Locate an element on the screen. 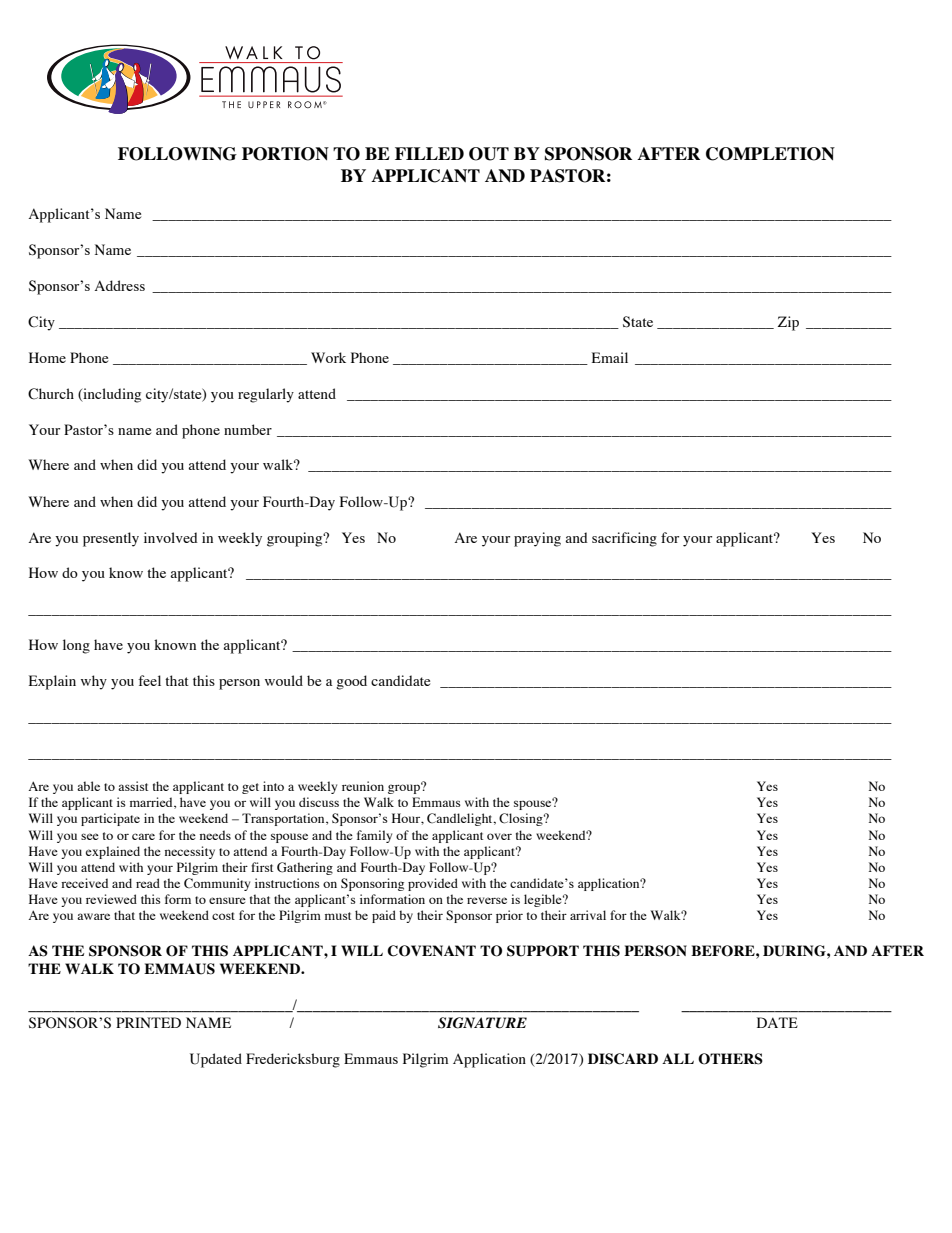 The height and width of the screenshot is (1233, 952). over is located at coordinates (499, 836).
